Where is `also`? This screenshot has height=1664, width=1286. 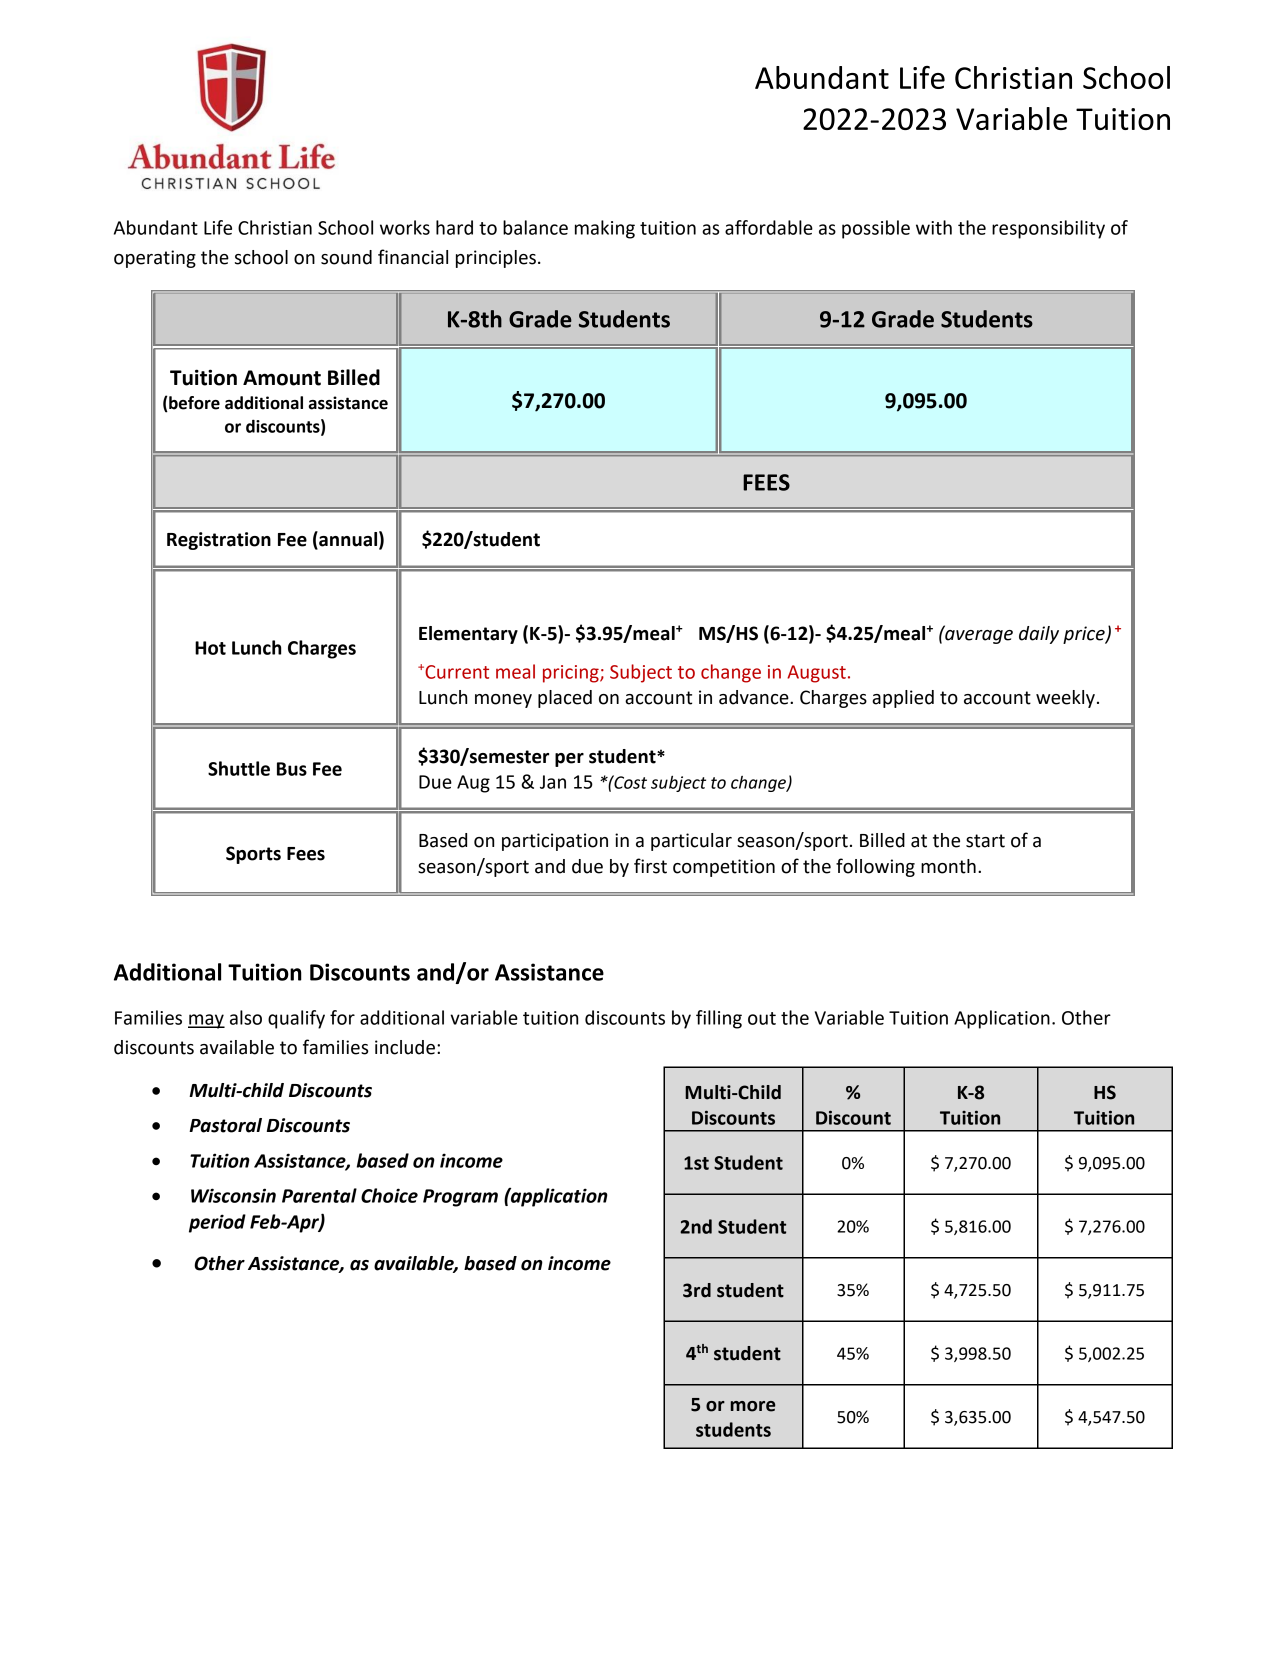 also is located at coordinates (246, 1017).
